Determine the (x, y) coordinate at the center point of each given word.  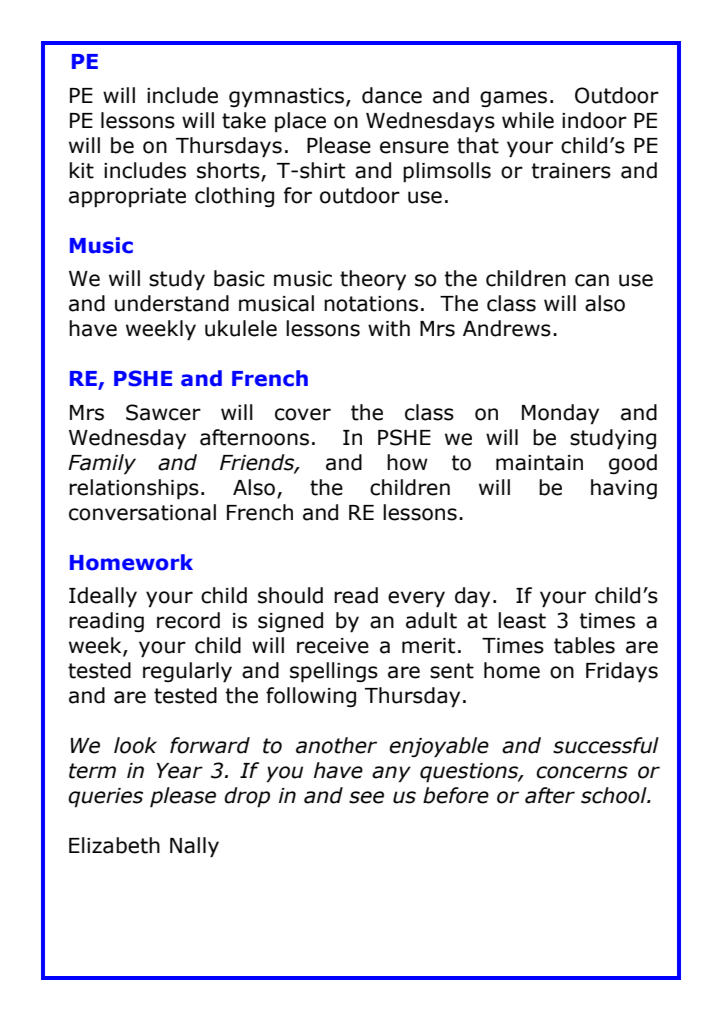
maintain (539, 463)
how (407, 462)
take (244, 120)
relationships (134, 489)
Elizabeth (114, 845)
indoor (594, 120)
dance (392, 95)
